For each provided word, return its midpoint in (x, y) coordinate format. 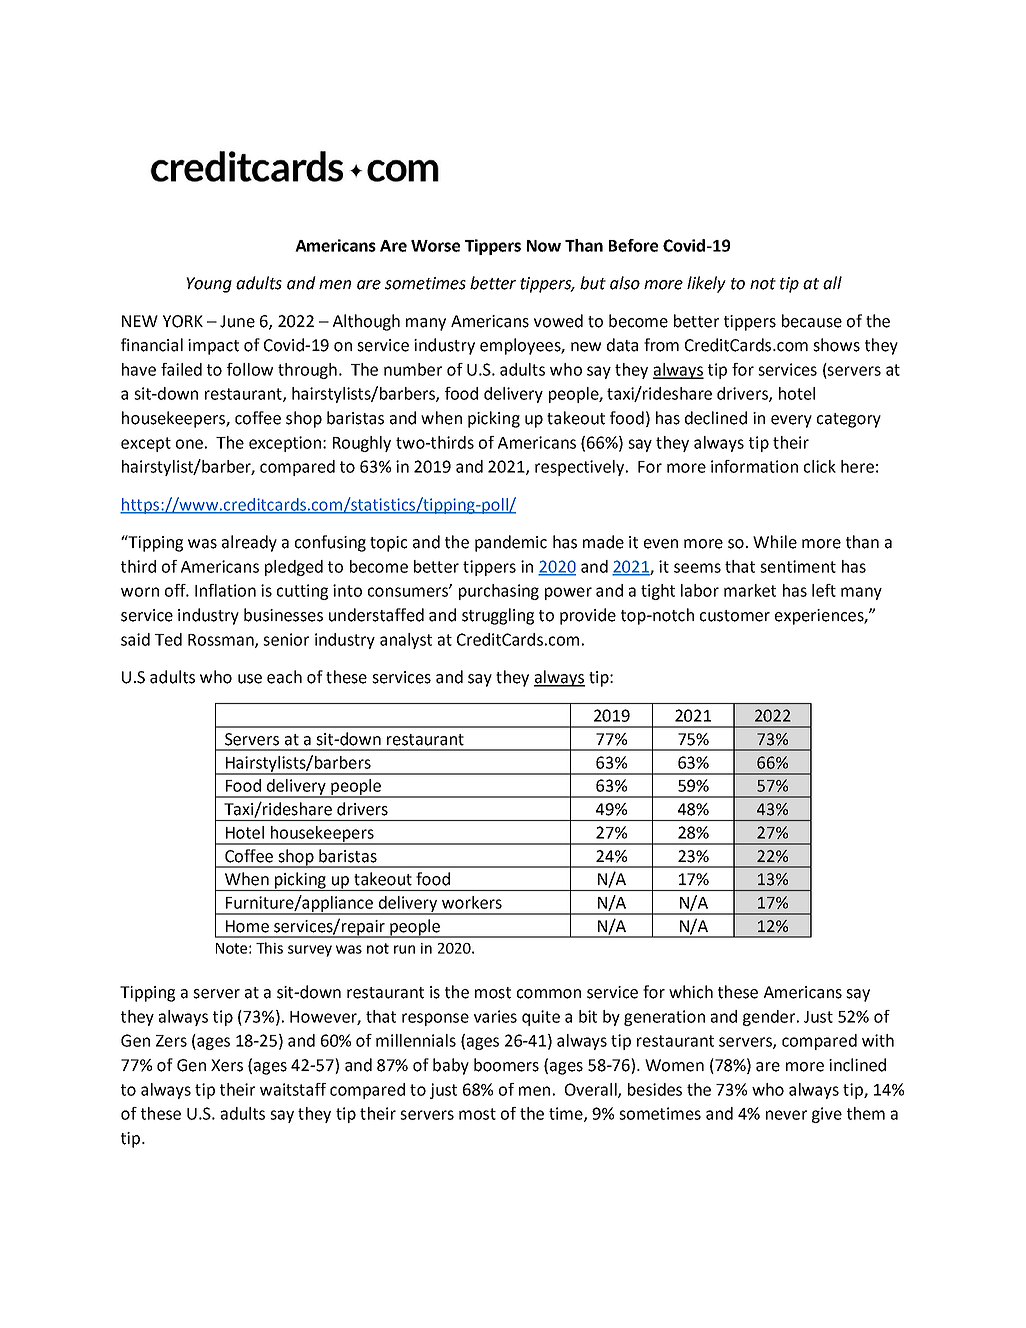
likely (706, 284)
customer (735, 616)
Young (209, 285)
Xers (227, 1065)
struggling (498, 616)
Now (544, 246)
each (284, 677)
